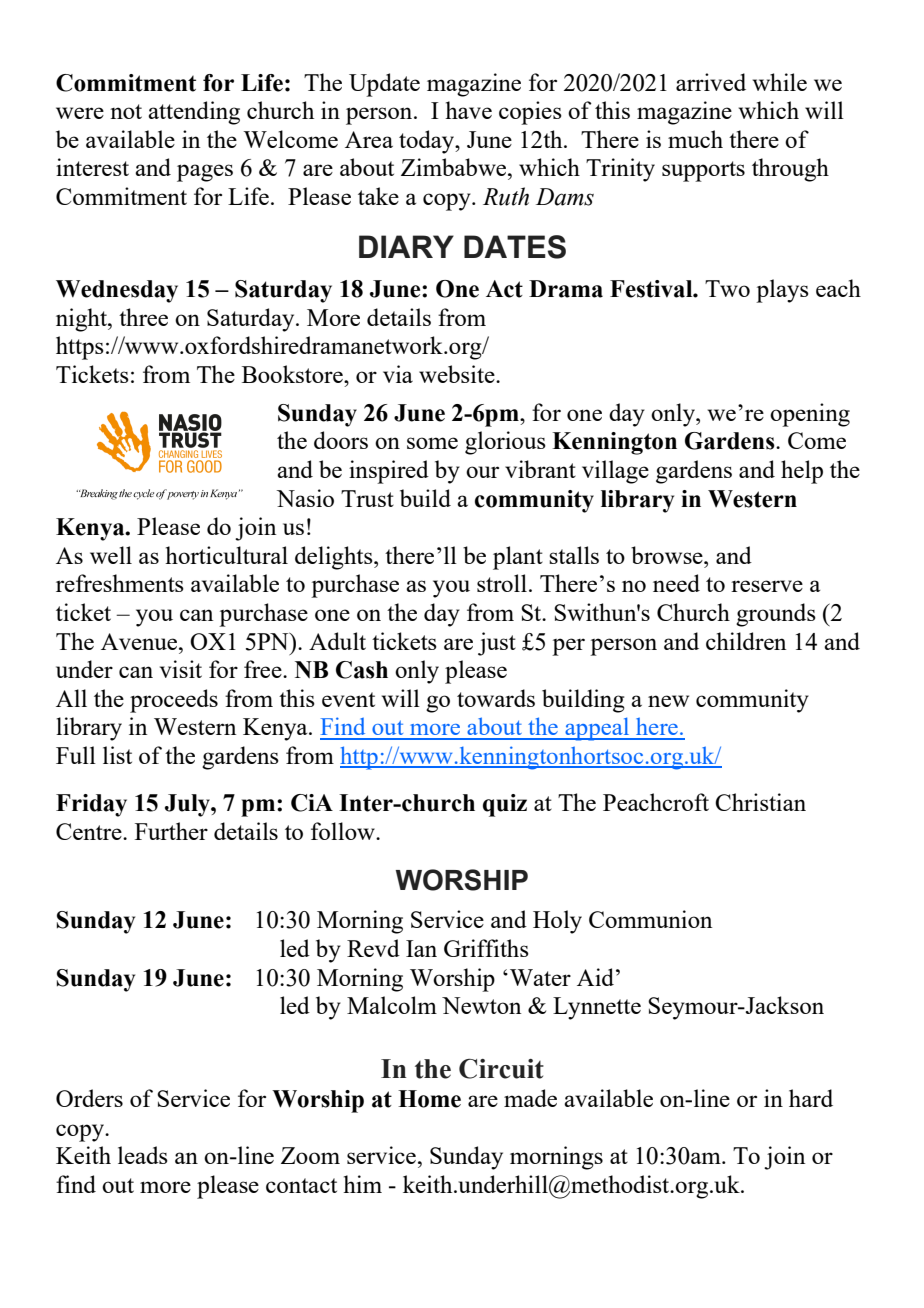  I want to click on Home, so click(429, 1099).
